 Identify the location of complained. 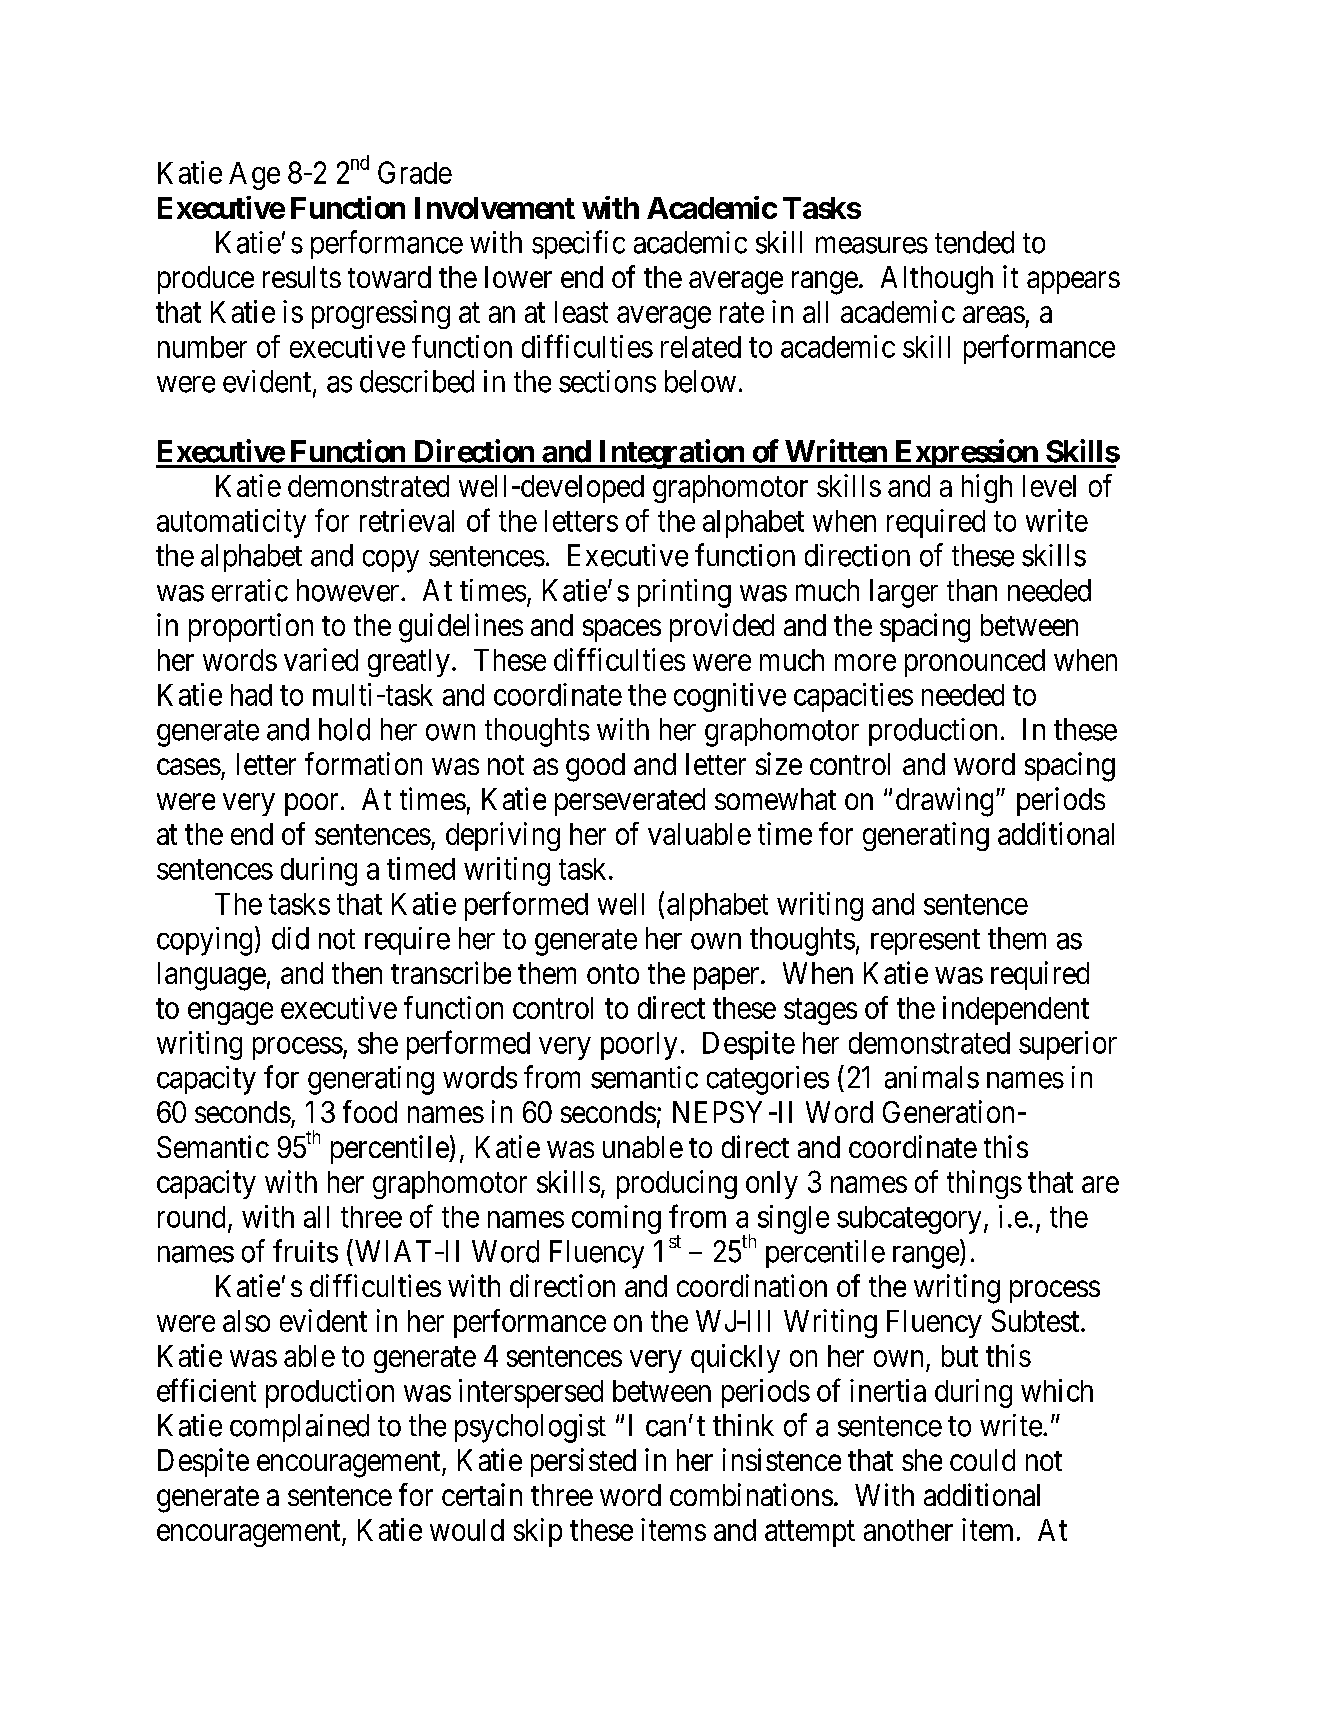
(299, 1428).
